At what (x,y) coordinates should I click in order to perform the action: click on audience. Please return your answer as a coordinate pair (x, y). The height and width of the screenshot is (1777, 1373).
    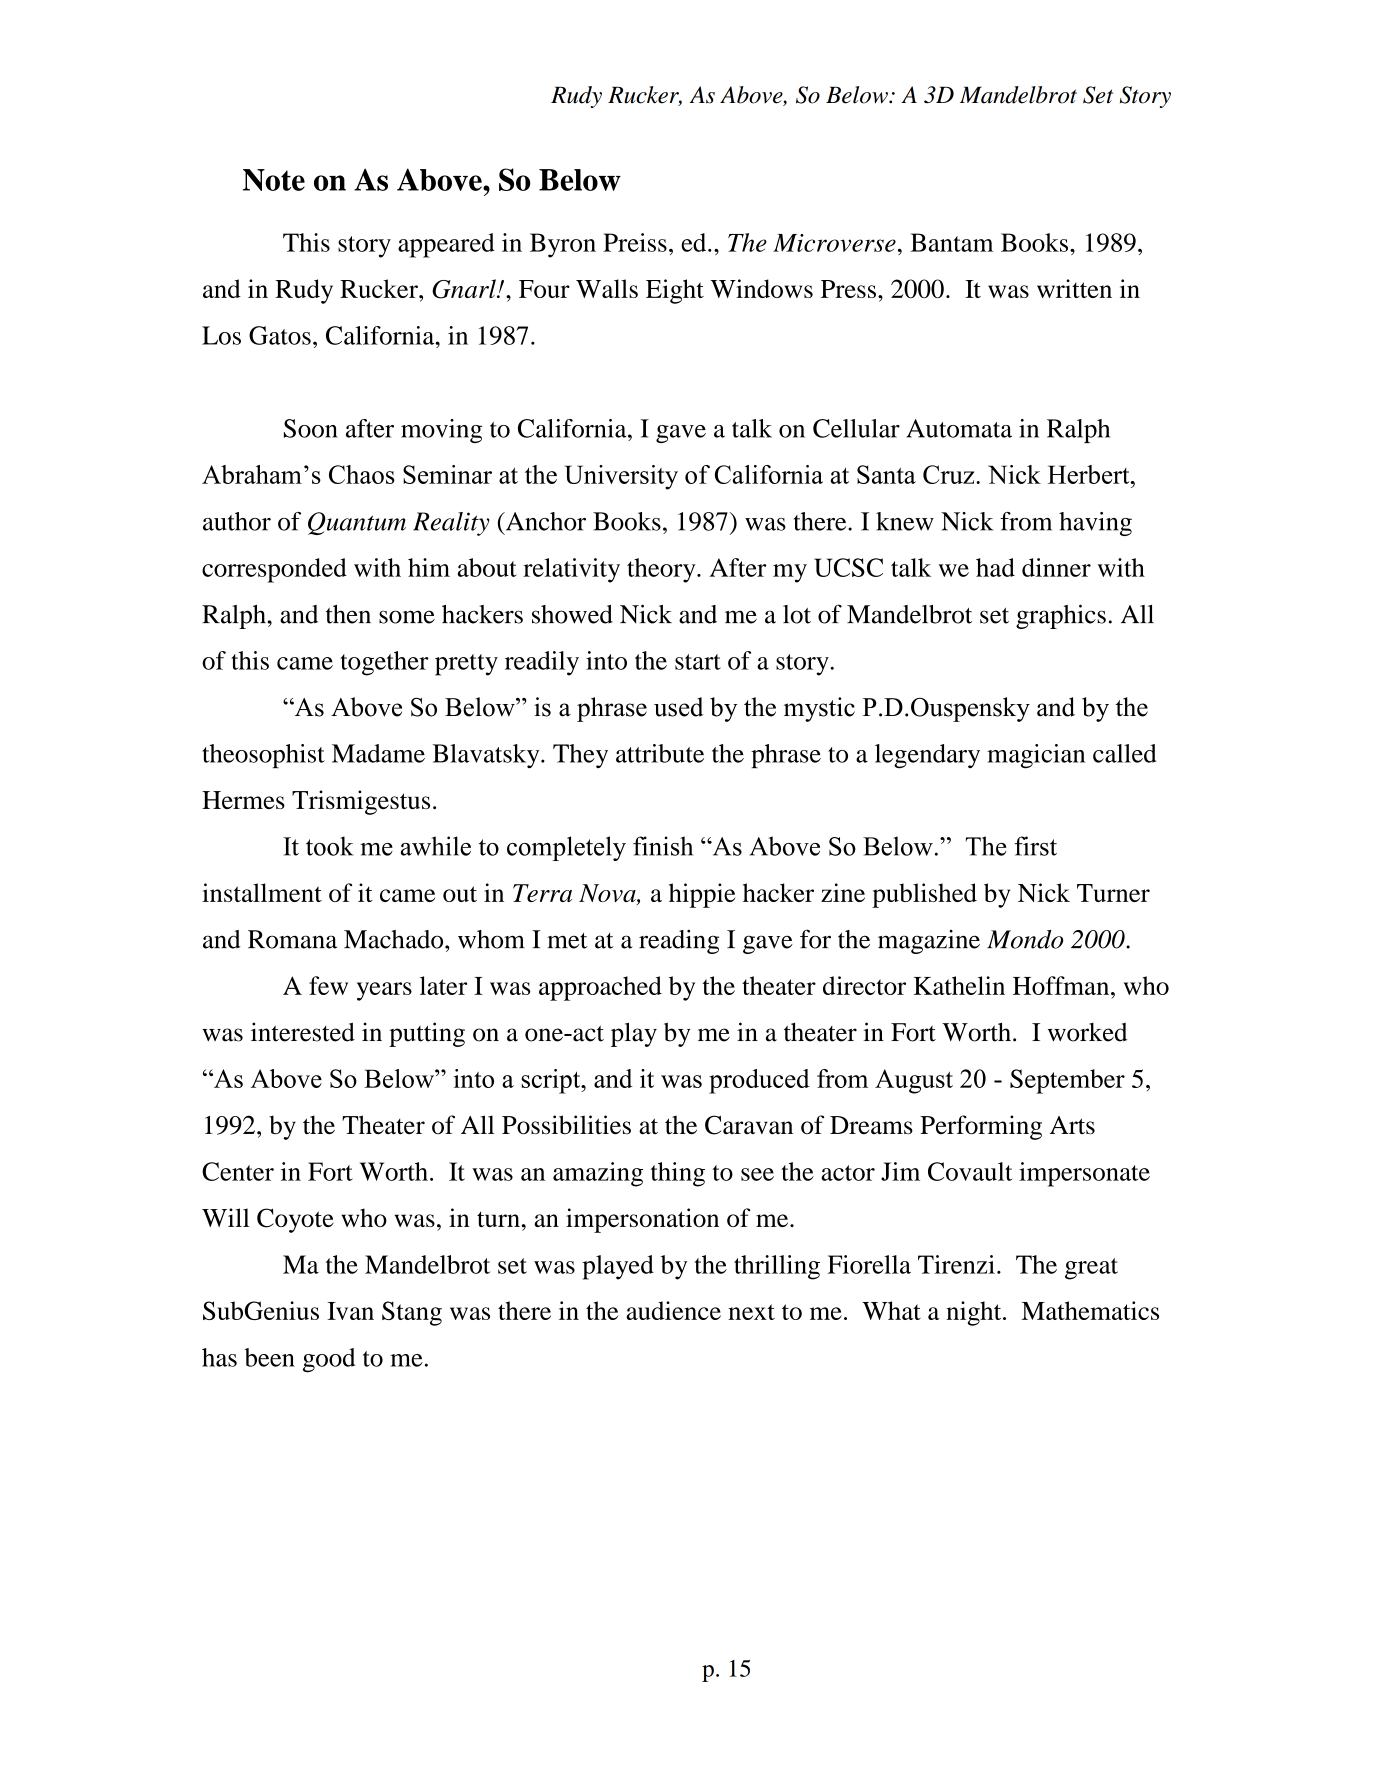
    Looking at the image, I should click on (673, 1310).
